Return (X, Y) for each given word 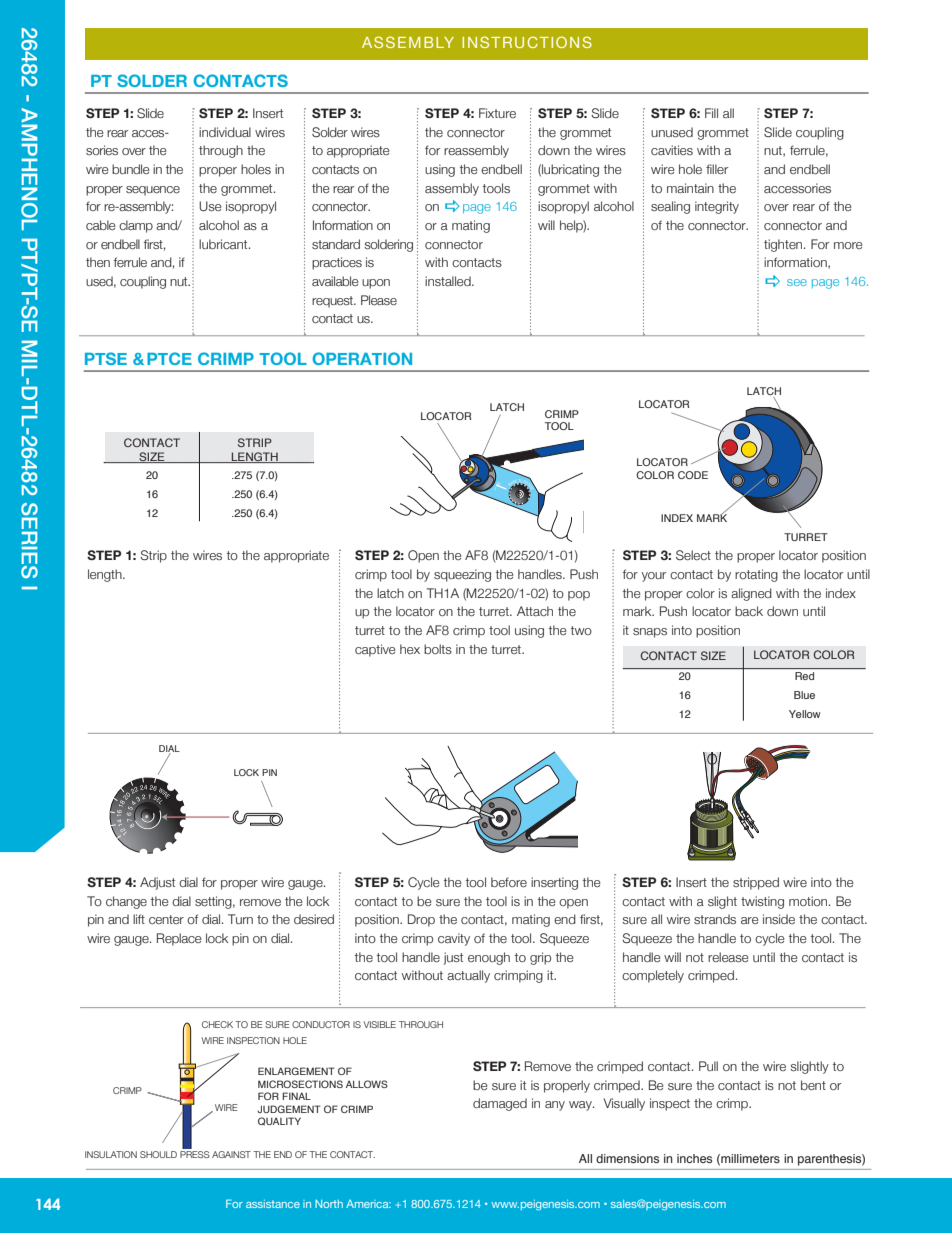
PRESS (195, 1154)
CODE (693, 475)
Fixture (497, 113)
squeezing (462, 575)
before (509, 882)
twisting (762, 902)
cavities (672, 150)
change (126, 902)
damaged (500, 1104)
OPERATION (362, 358)
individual (225, 132)
